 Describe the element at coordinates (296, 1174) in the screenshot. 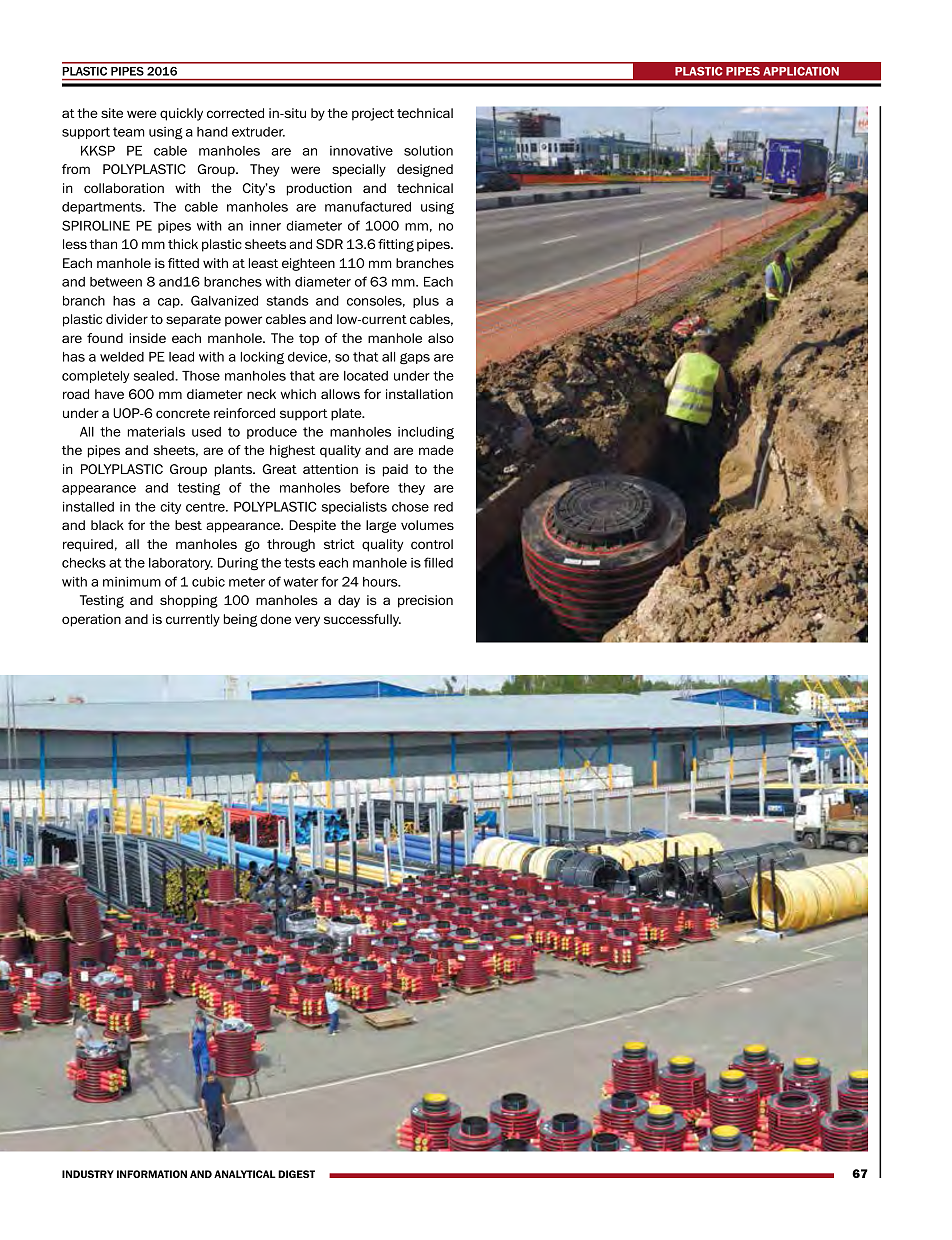

I see `DIGEST` at that location.
